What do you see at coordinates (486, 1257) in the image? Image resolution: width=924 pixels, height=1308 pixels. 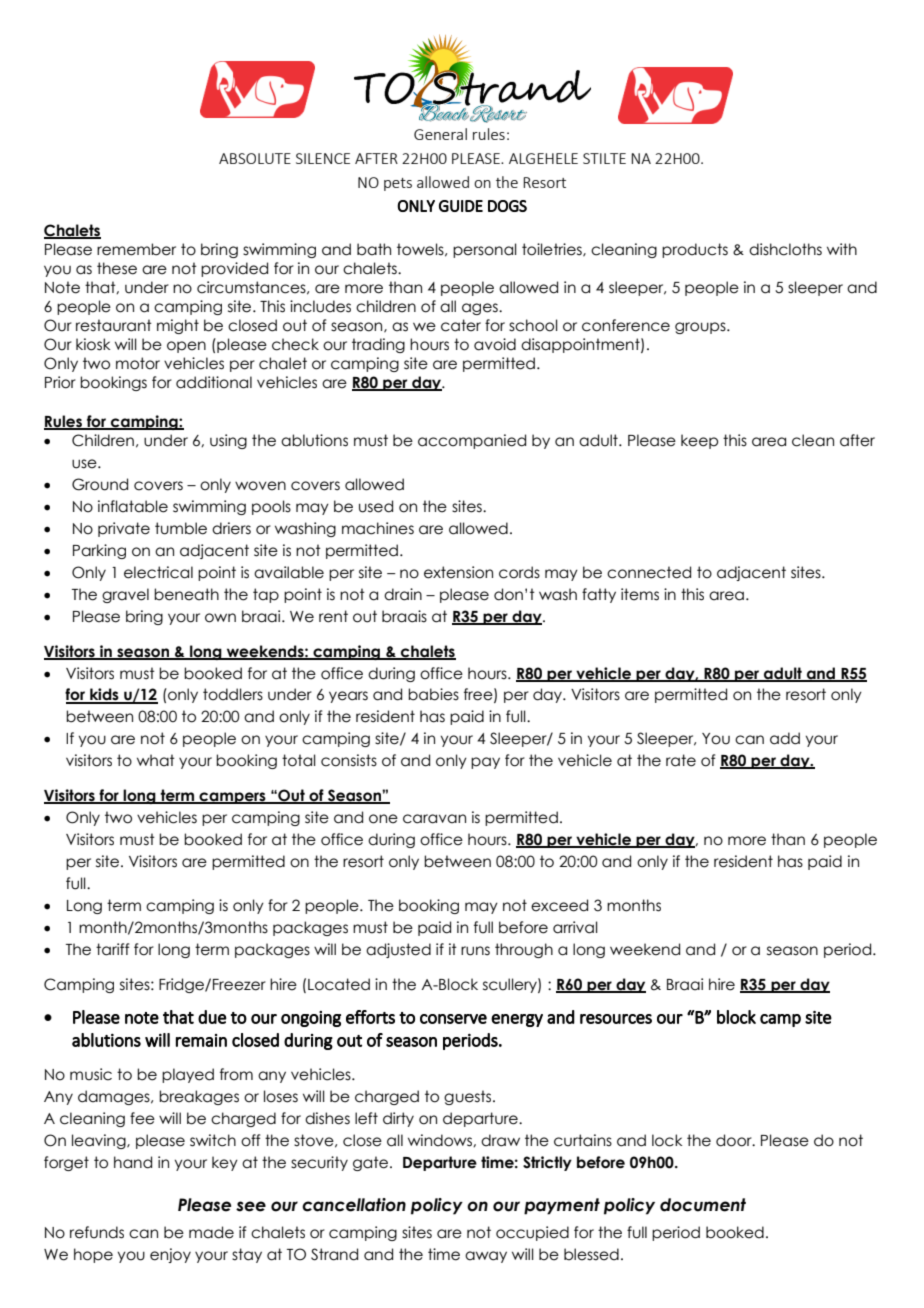 I see `away` at bounding box center [486, 1257].
